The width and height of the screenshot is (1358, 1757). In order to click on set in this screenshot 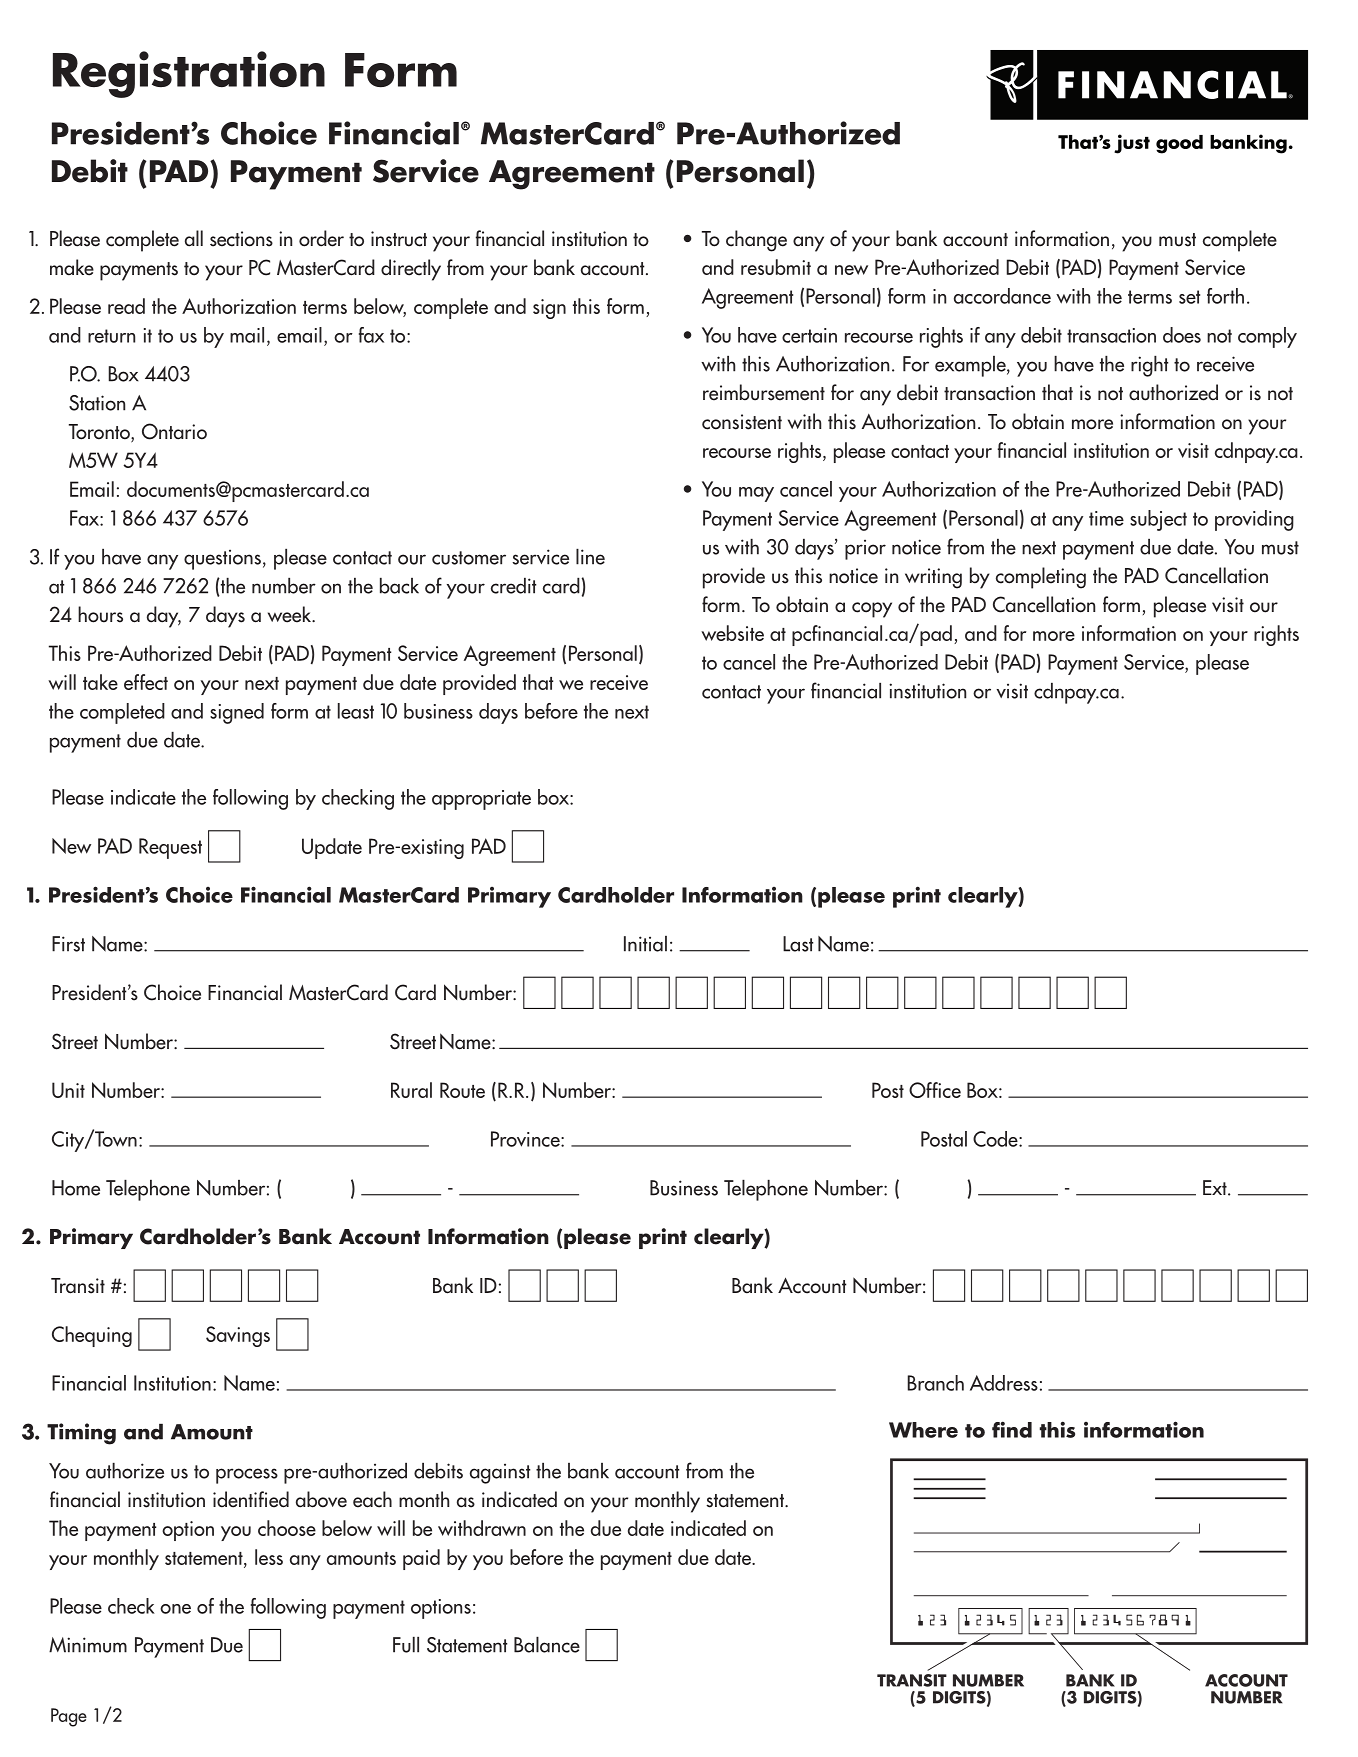, I will do `click(1189, 297)`.
